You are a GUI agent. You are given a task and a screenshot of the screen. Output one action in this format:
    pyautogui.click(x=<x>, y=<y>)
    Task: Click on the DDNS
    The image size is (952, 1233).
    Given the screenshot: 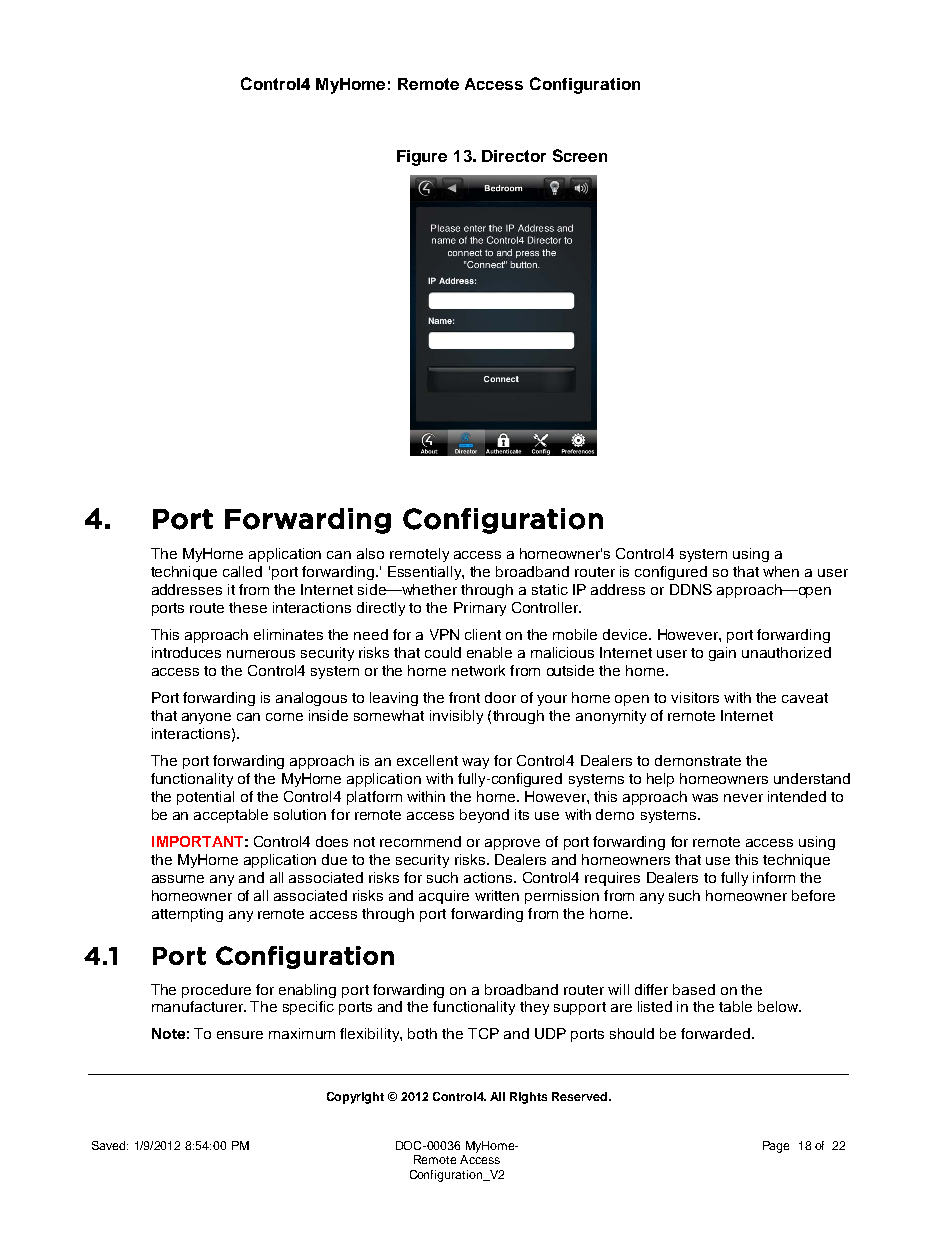 What is the action you would take?
    pyautogui.click(x=691, y=589)
